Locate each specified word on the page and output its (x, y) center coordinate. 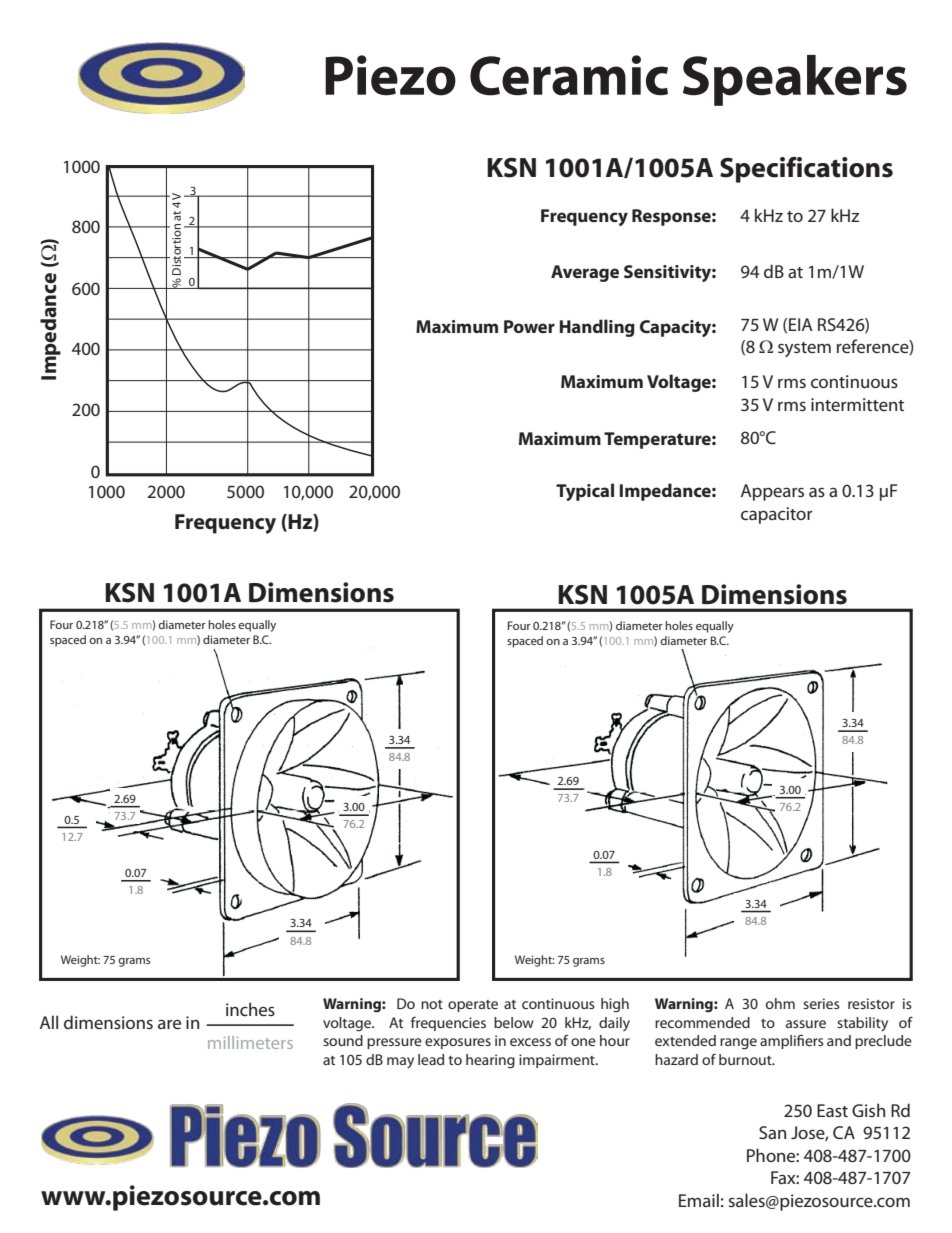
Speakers (795, 80)
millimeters (250, 1042)
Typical (585, 492)
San (772, 1132)
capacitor (777, 515)
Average (585, 273)
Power (529, 326)
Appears (772, 492)
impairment (558, 1061)
